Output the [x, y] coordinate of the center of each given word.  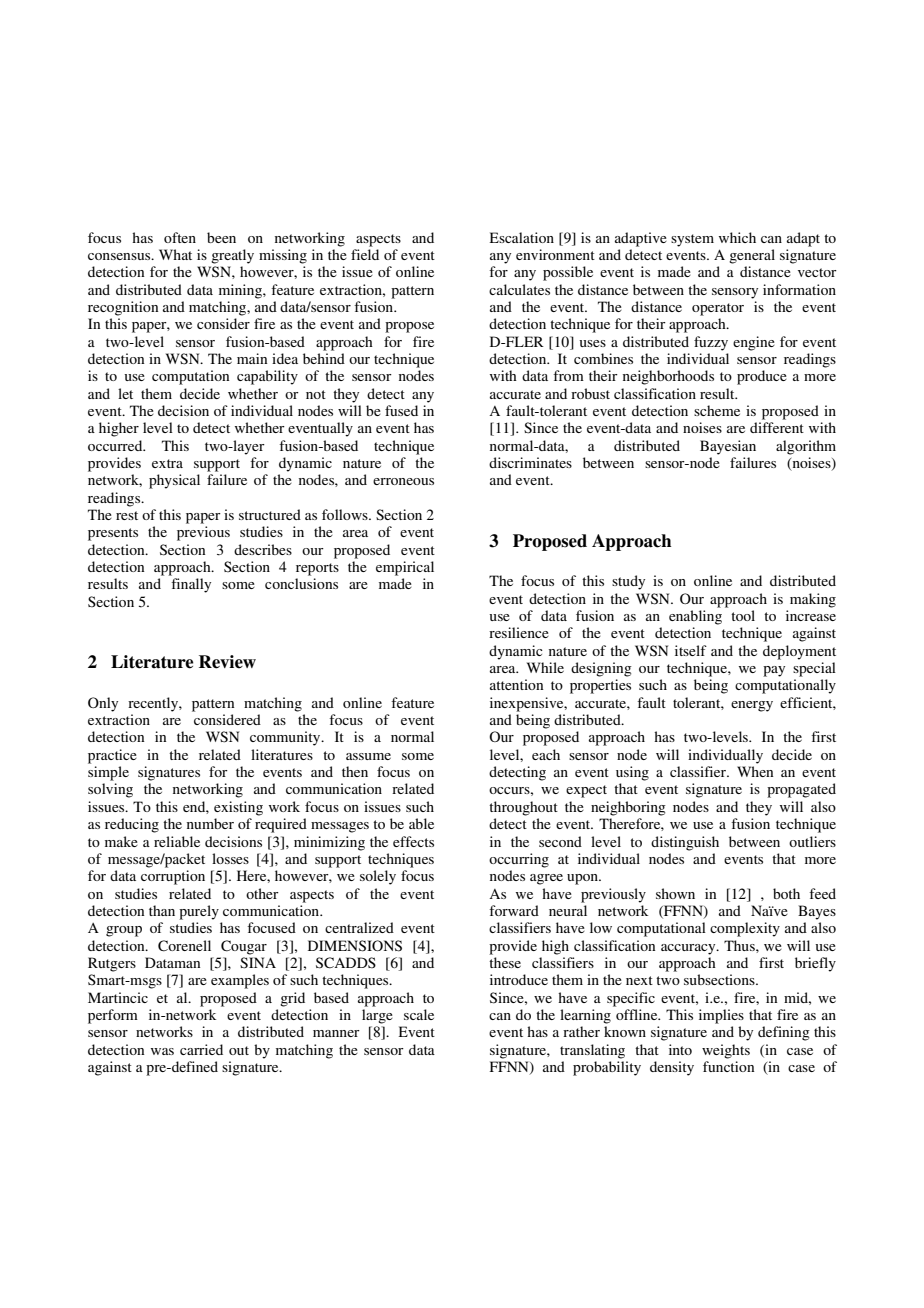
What [175, 254]
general [752, 256]
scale [419, 1014]
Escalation [522, 237]
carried [201, 1049]
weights [726, 1051]
